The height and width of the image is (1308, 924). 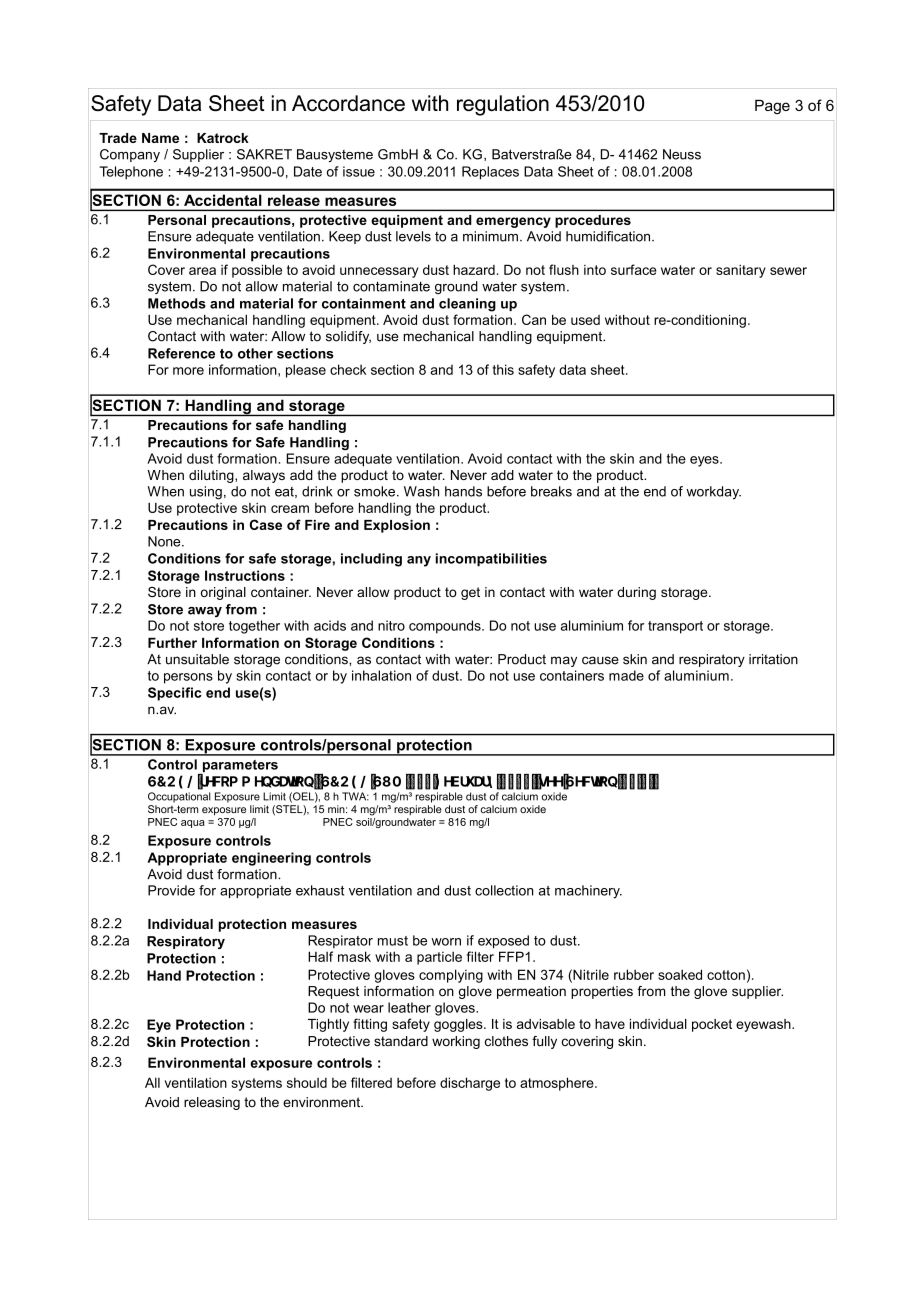 I want to click on regulation, so click(x=503, y=105).
